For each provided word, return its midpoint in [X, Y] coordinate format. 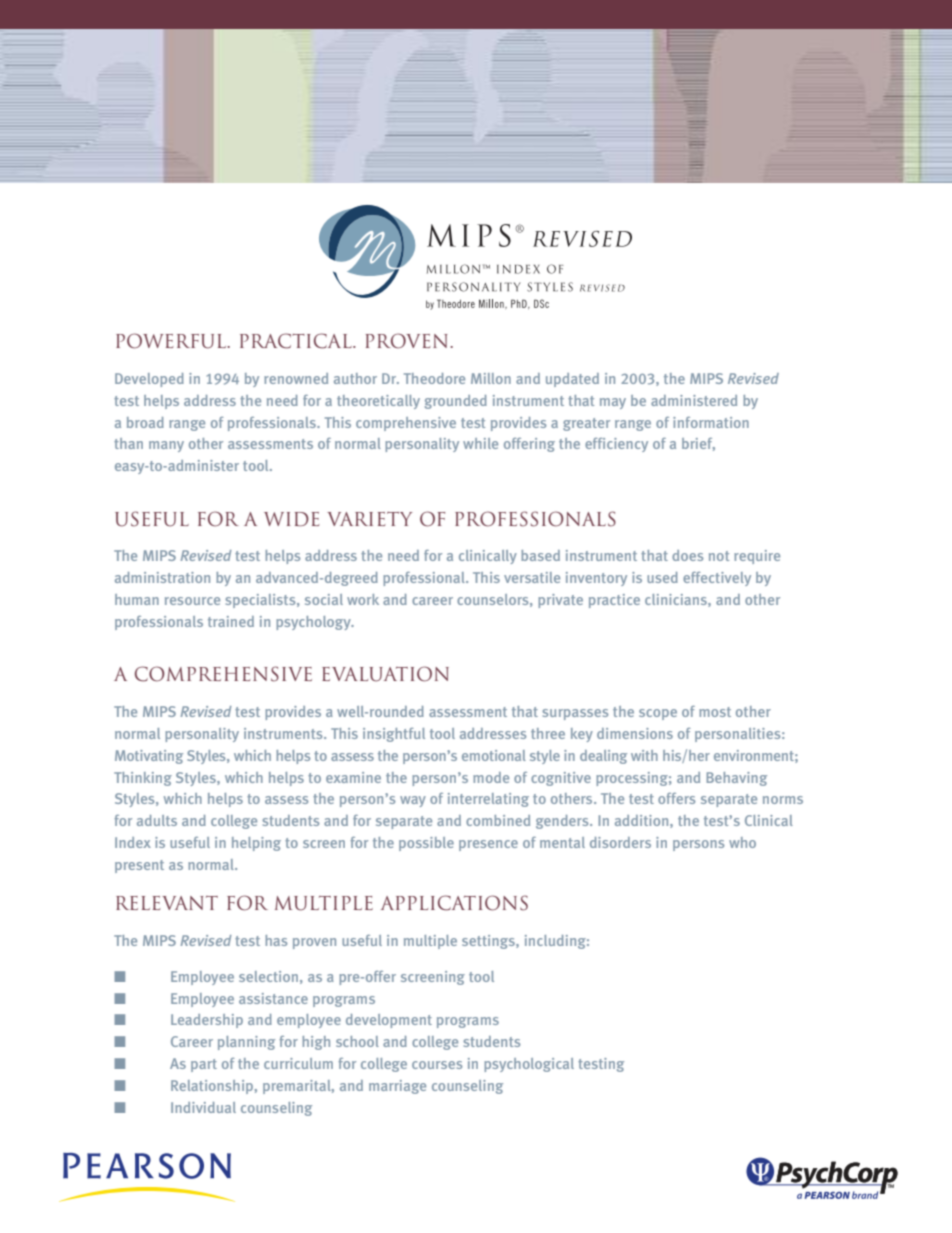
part [204, 1065]
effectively [717, 579]
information [711, 422]
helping [256, 844]
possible [426, 844]
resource [192, 601]
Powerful [172, 341]
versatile [532, 577]
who [742, 842]
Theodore [434, 378]
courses [437, 1065]
